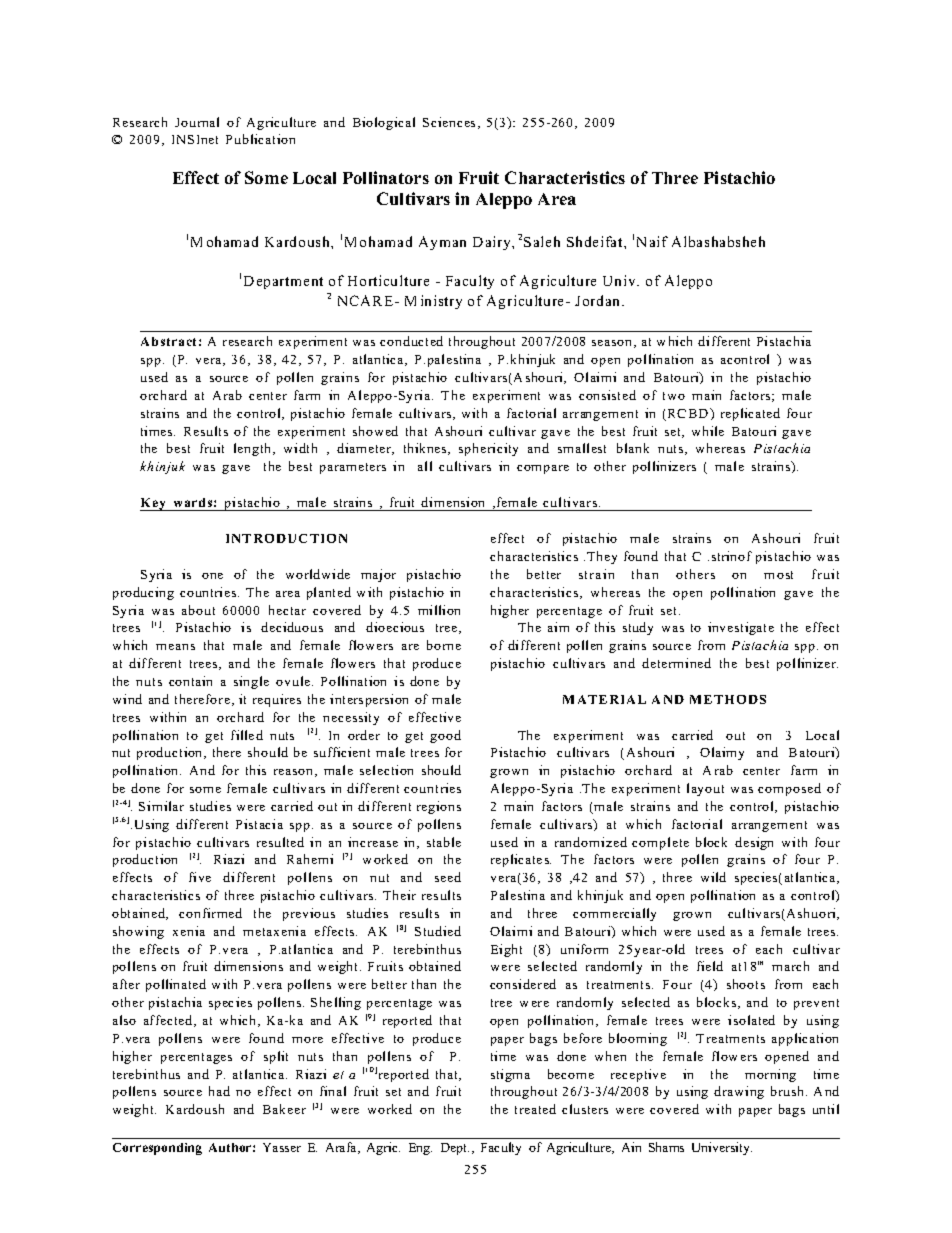  What do you see at coordinates (444, 645) in the page?
I see `borne` at bounding box center [444, 645].
